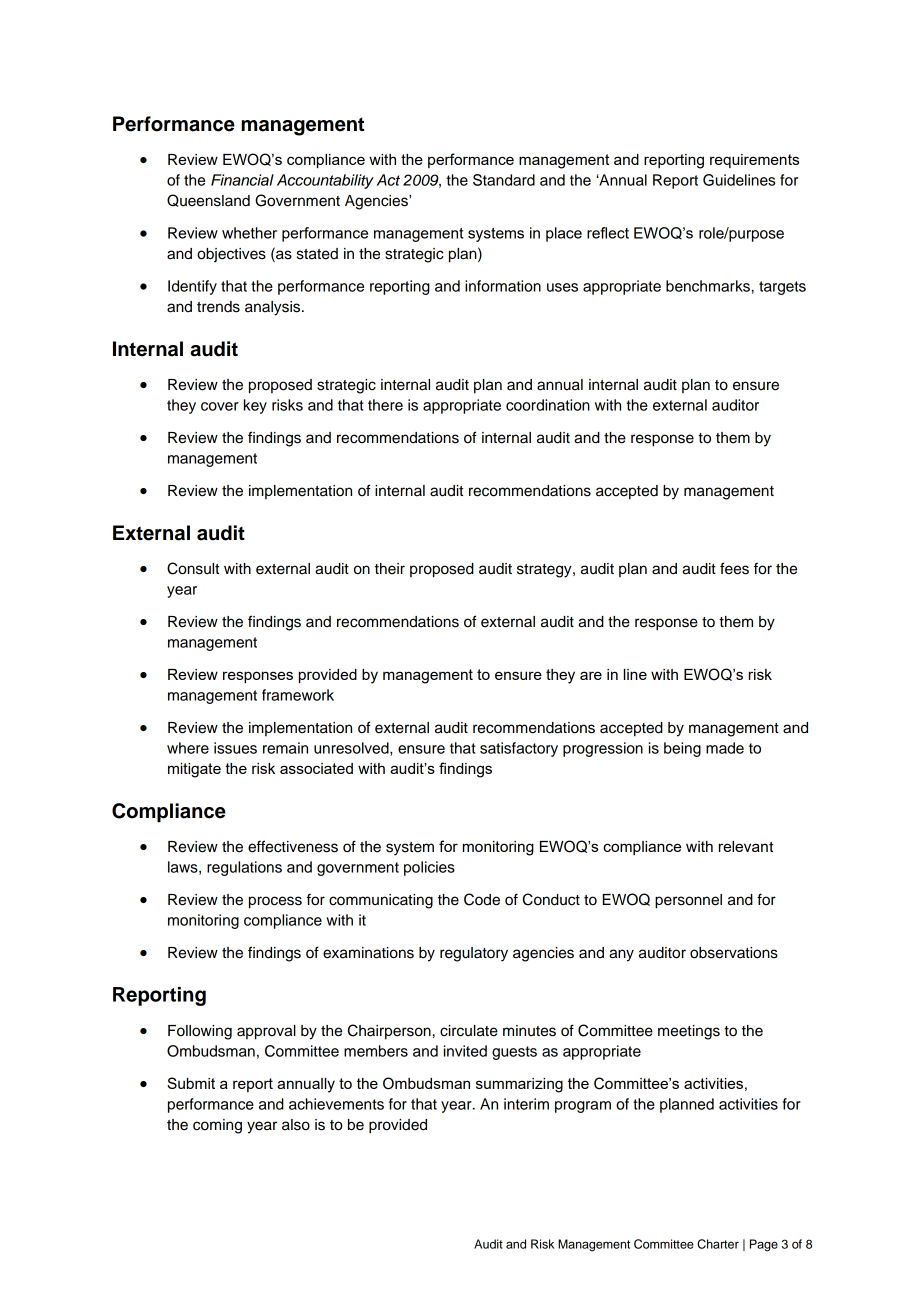  Describe the element at coordinates (734, 953) in the screenshot. I see `observations` at that location.
